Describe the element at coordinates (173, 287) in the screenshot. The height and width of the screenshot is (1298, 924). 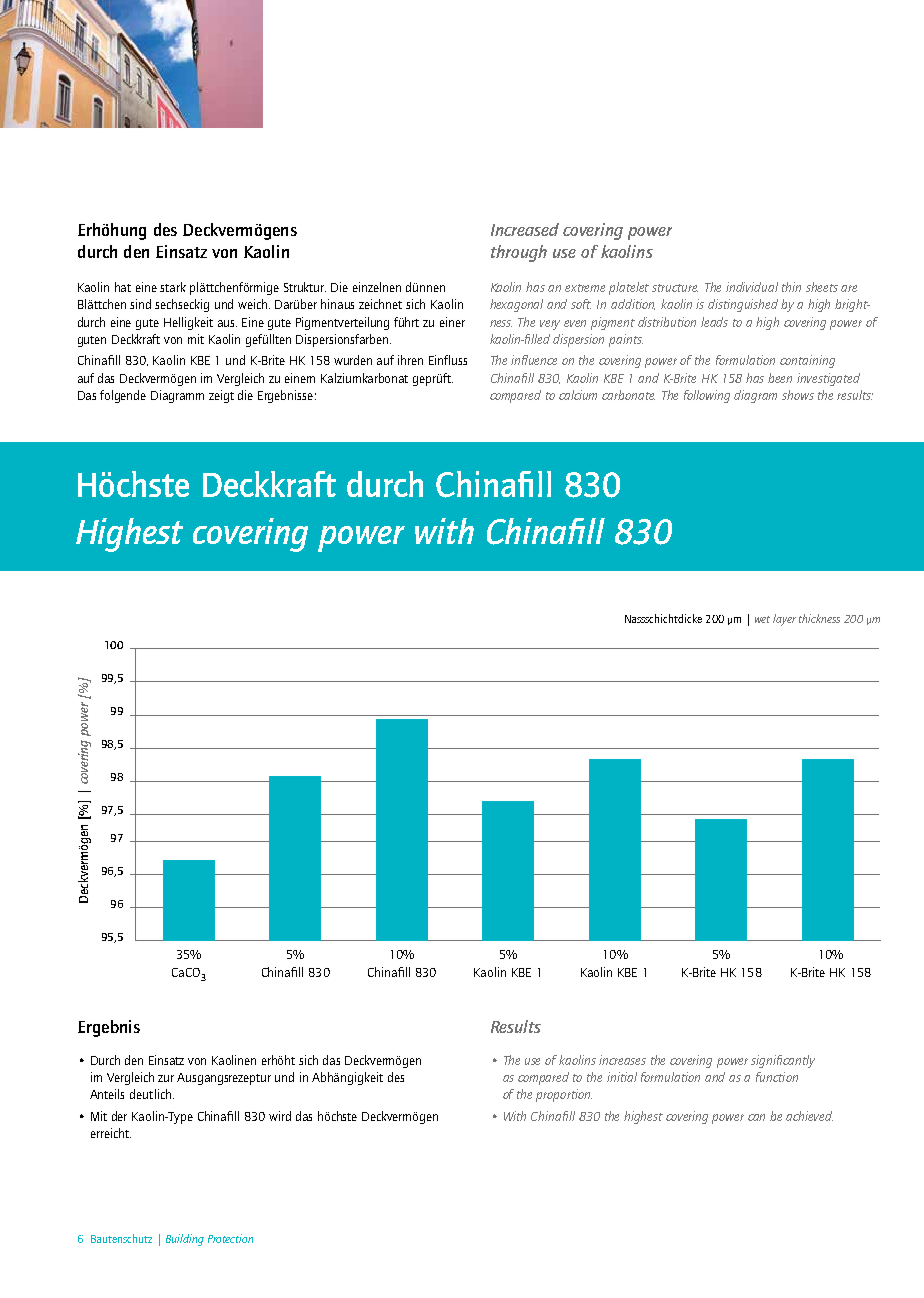
I see `stark` at that location.
